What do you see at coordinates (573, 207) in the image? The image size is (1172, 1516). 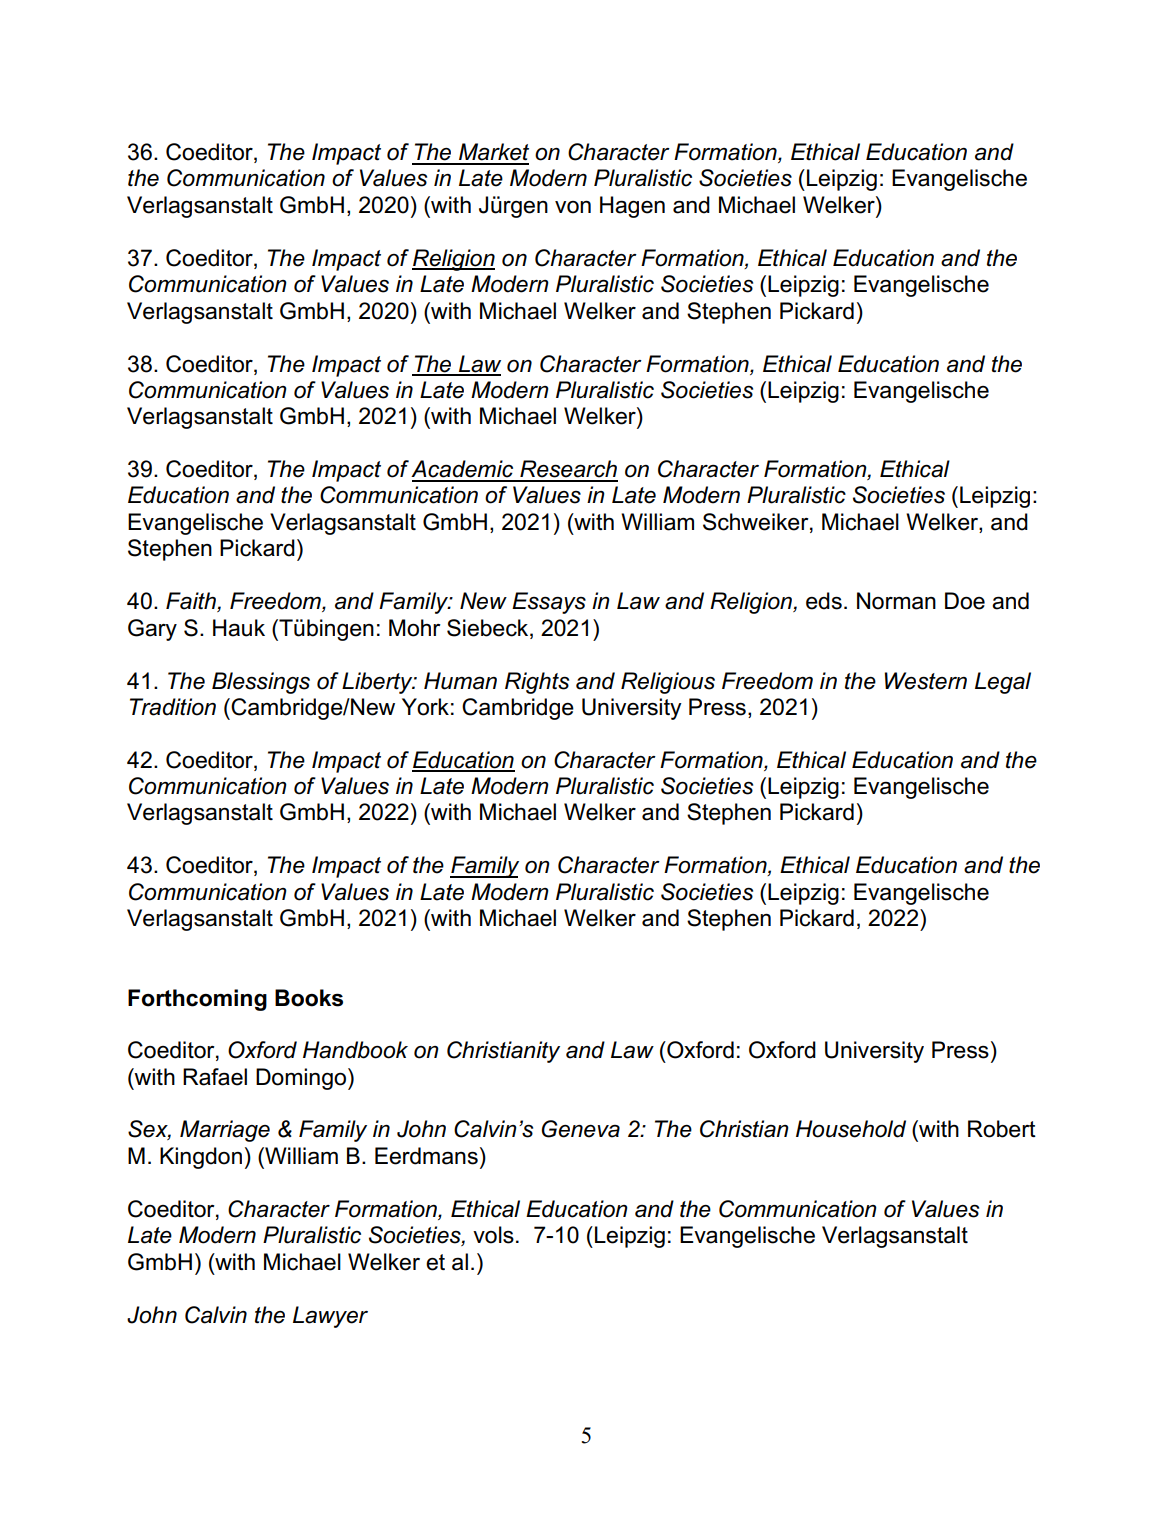 I see `von` at bounding box center [573, 207].
